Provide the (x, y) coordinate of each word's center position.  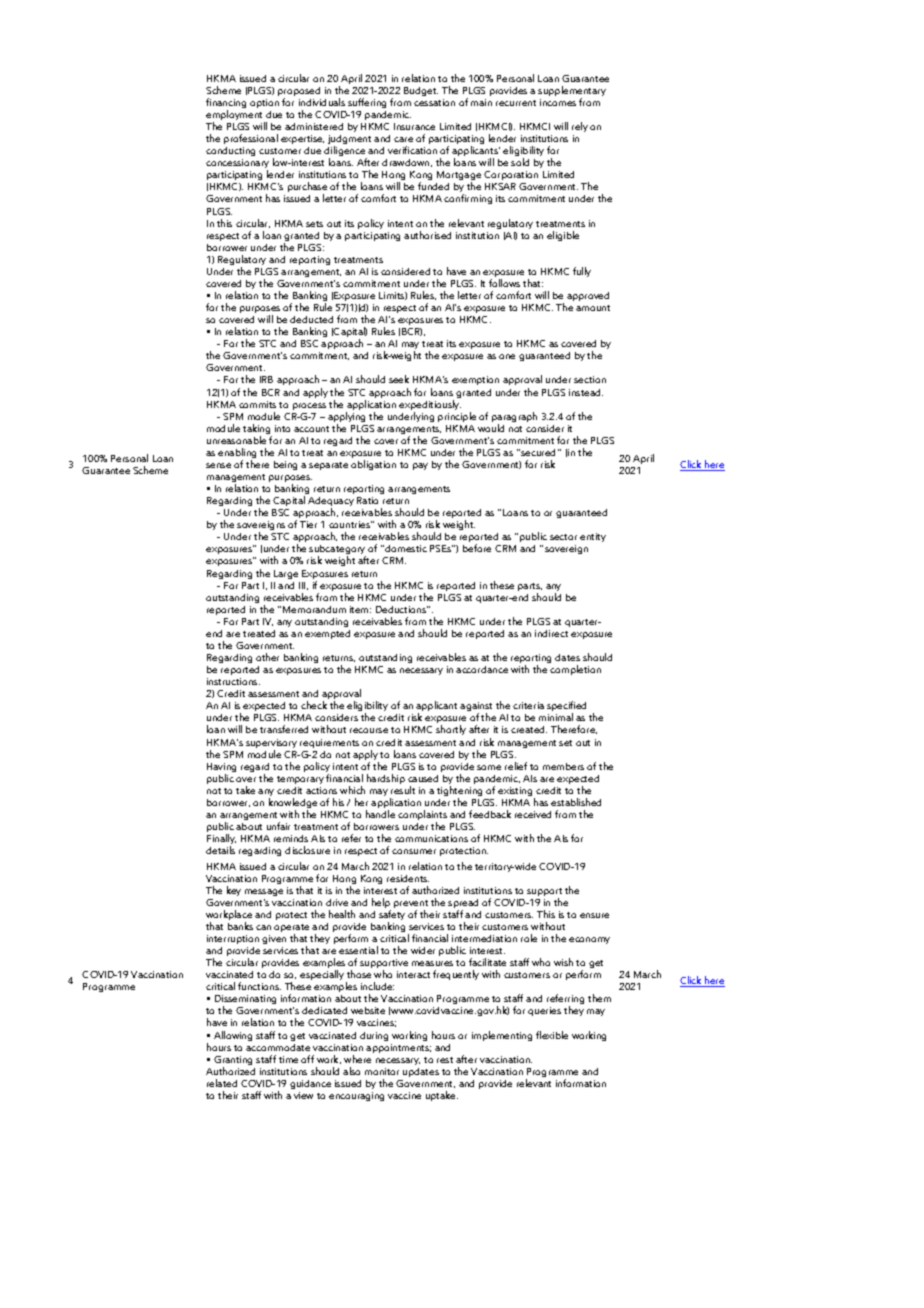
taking (257, 430)
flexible (552, 1035)
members (563, 766)
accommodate (278, 1047)
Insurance (414, 126)
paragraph (514, 418)
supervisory (271, 745)
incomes (558, 102)
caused (423, 778)
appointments (398, 1048)
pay (420, 466)
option (264, 103)
